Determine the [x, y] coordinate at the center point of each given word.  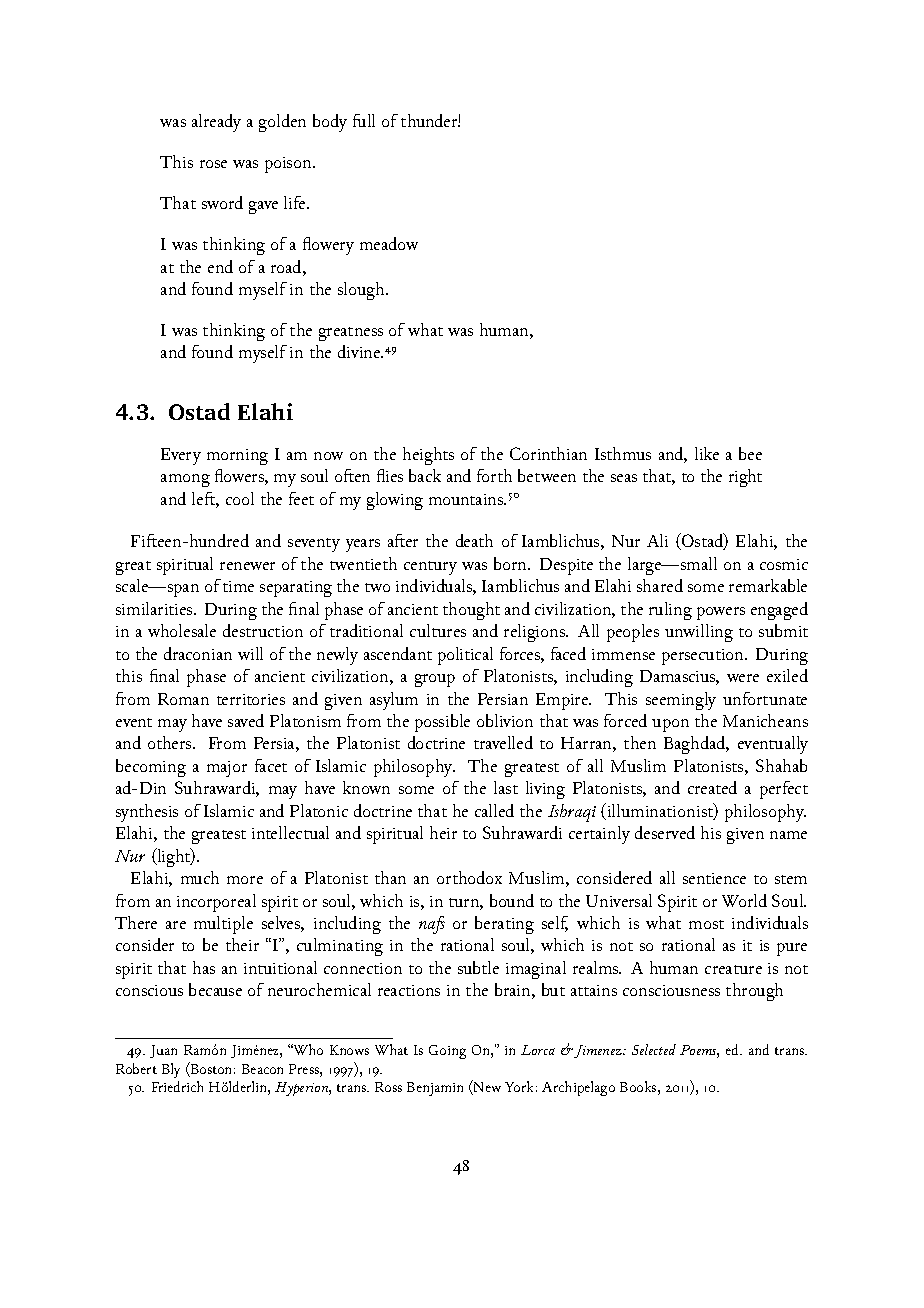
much [200, 877]
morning [237, 457]
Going [447, 1052]
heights [428, 456]
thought [471, 611]
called [494, 810]
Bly [171, 1070]
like [707, 453]
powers [721, 613]
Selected [654, 1049]
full [364, 120]
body [330, 123]
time [238, 586]
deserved [665, 832]
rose [213, 164]
